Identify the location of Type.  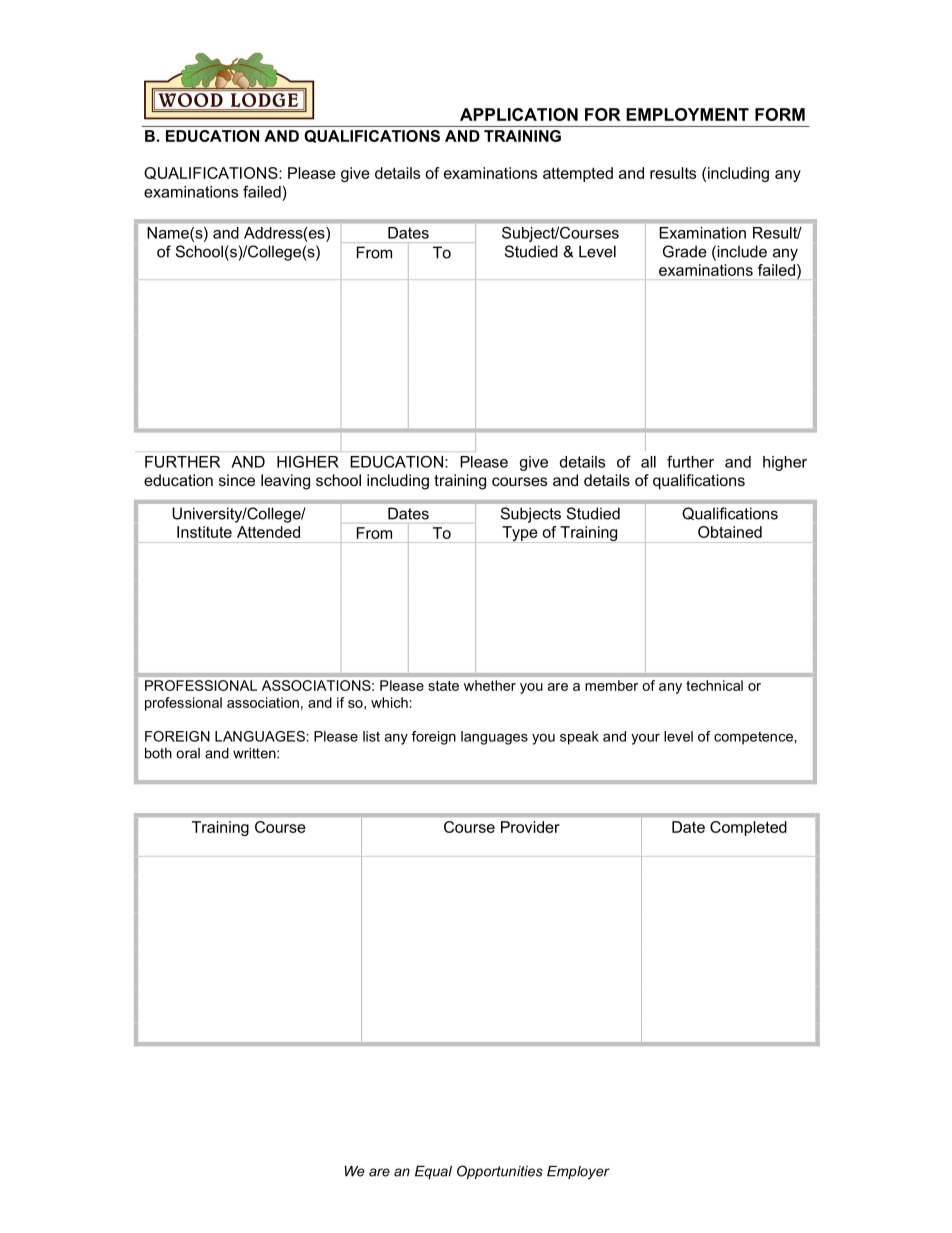
(520, 534).
